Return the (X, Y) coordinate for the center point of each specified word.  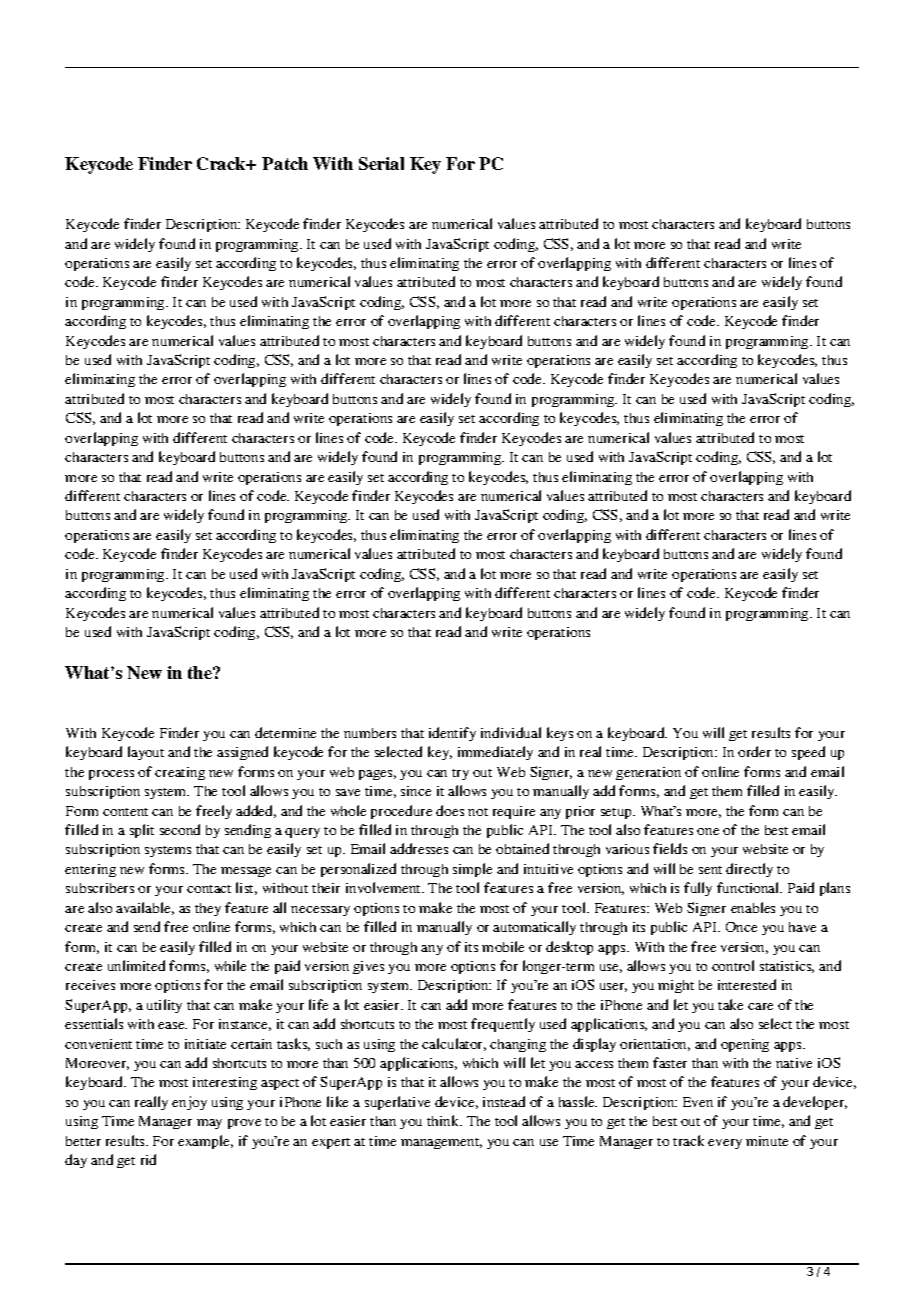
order (754, 751)
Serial (381, 163)
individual (511, 732)
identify (452, 734)
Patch (285, 163)
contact (209, 889)
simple (472, 870)
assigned (242, 753)
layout (146, 753)
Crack (222, 163)
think (444, 1120)
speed (808, 753)
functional (749, 887)
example (205, 1142)
